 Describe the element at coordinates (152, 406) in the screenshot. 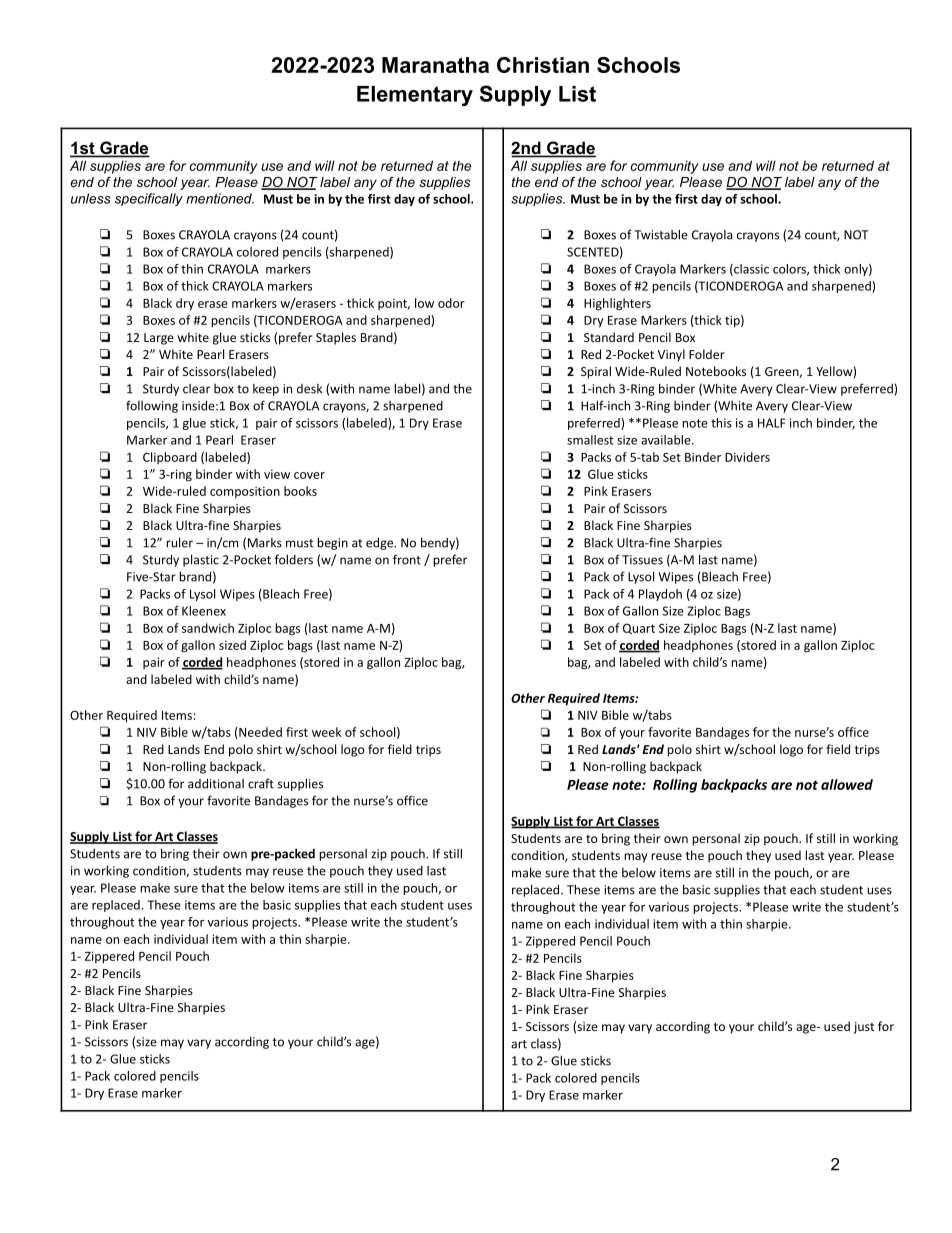

I see `following` at that location.
